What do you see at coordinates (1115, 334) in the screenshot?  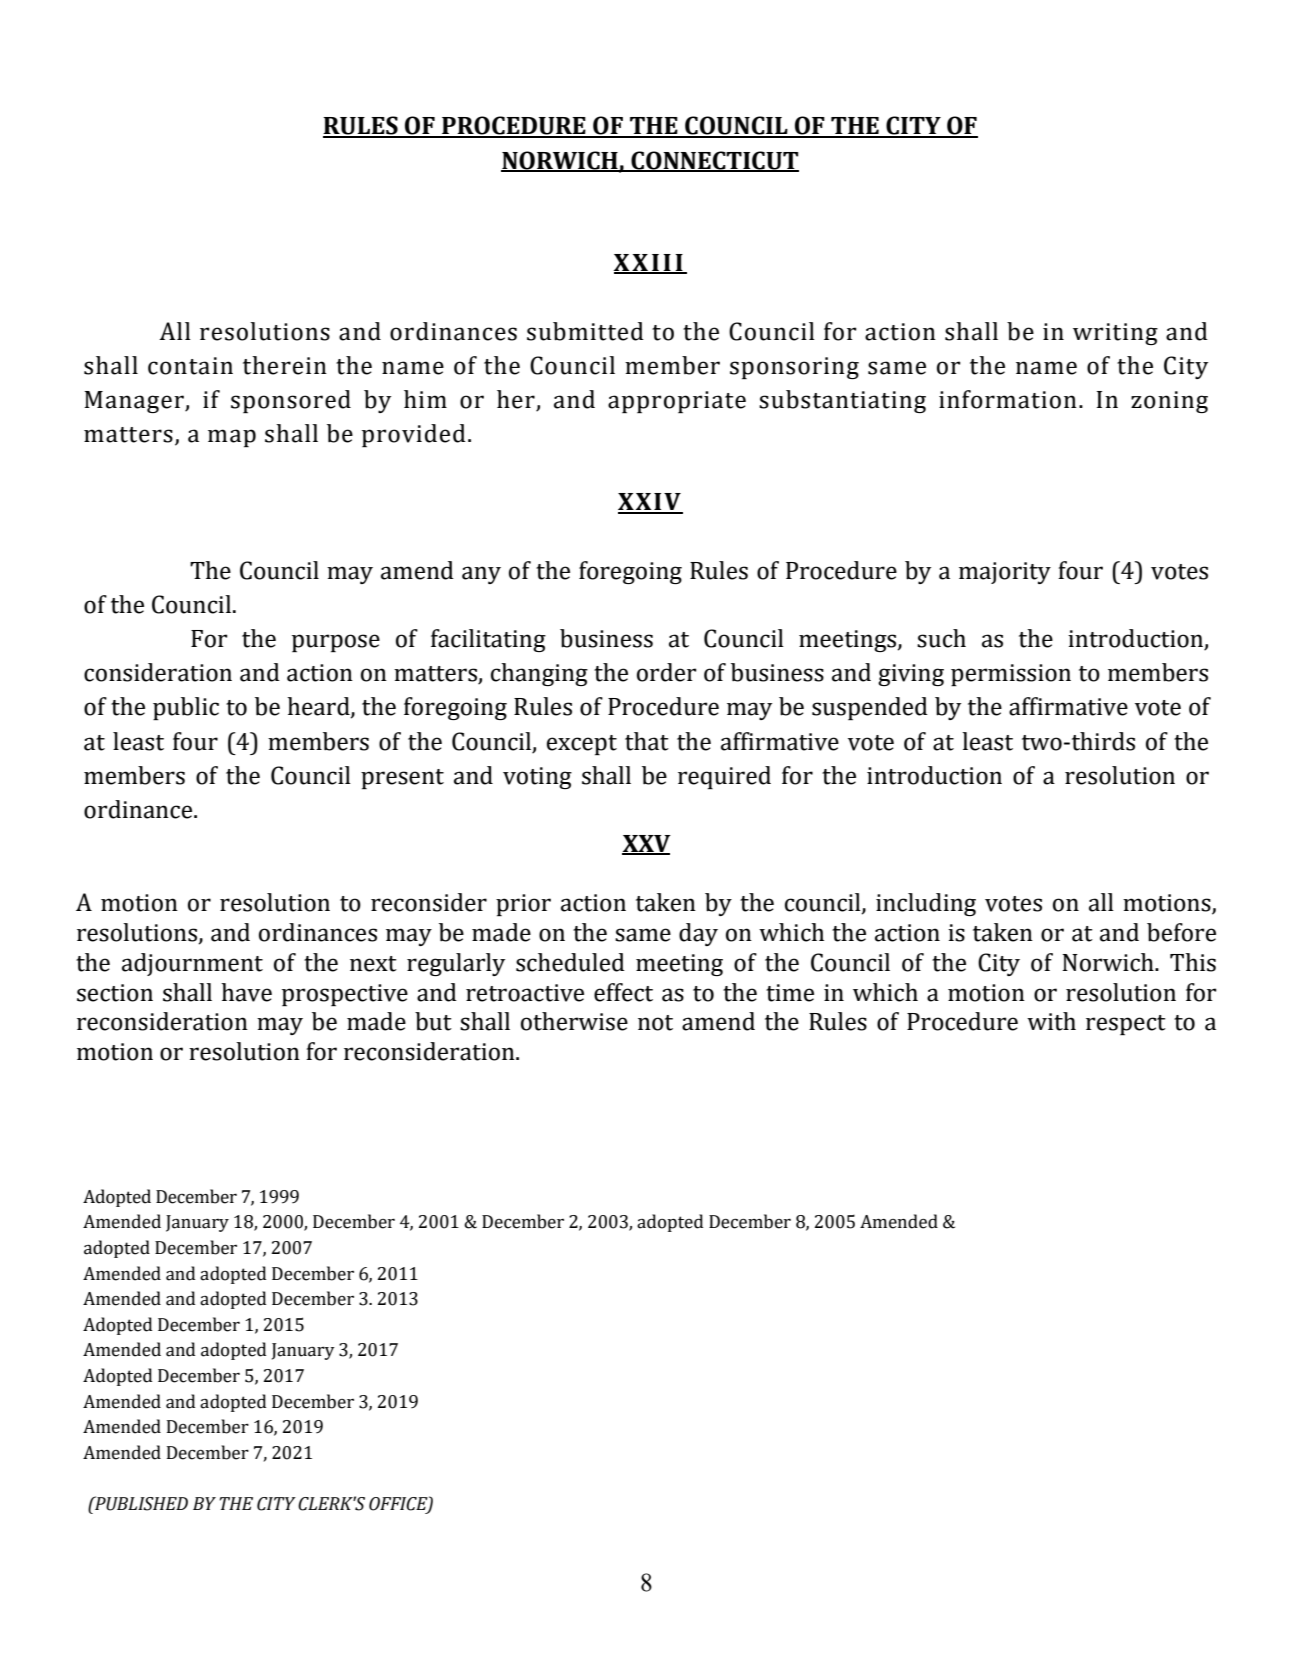 I see `writing` at bounding box center [1115, 334].
